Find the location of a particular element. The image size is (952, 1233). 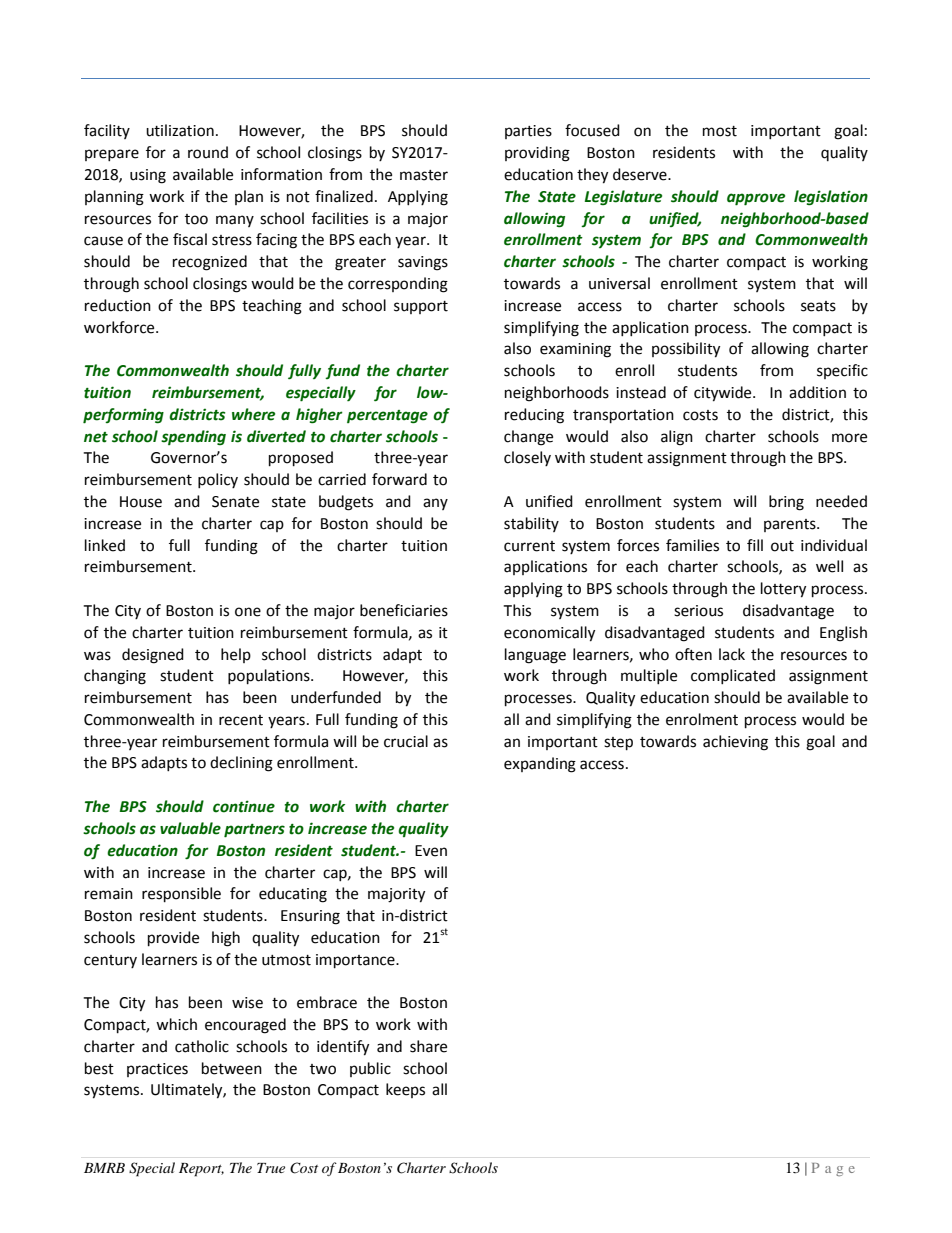

round is located at coordinates (208, 152).
